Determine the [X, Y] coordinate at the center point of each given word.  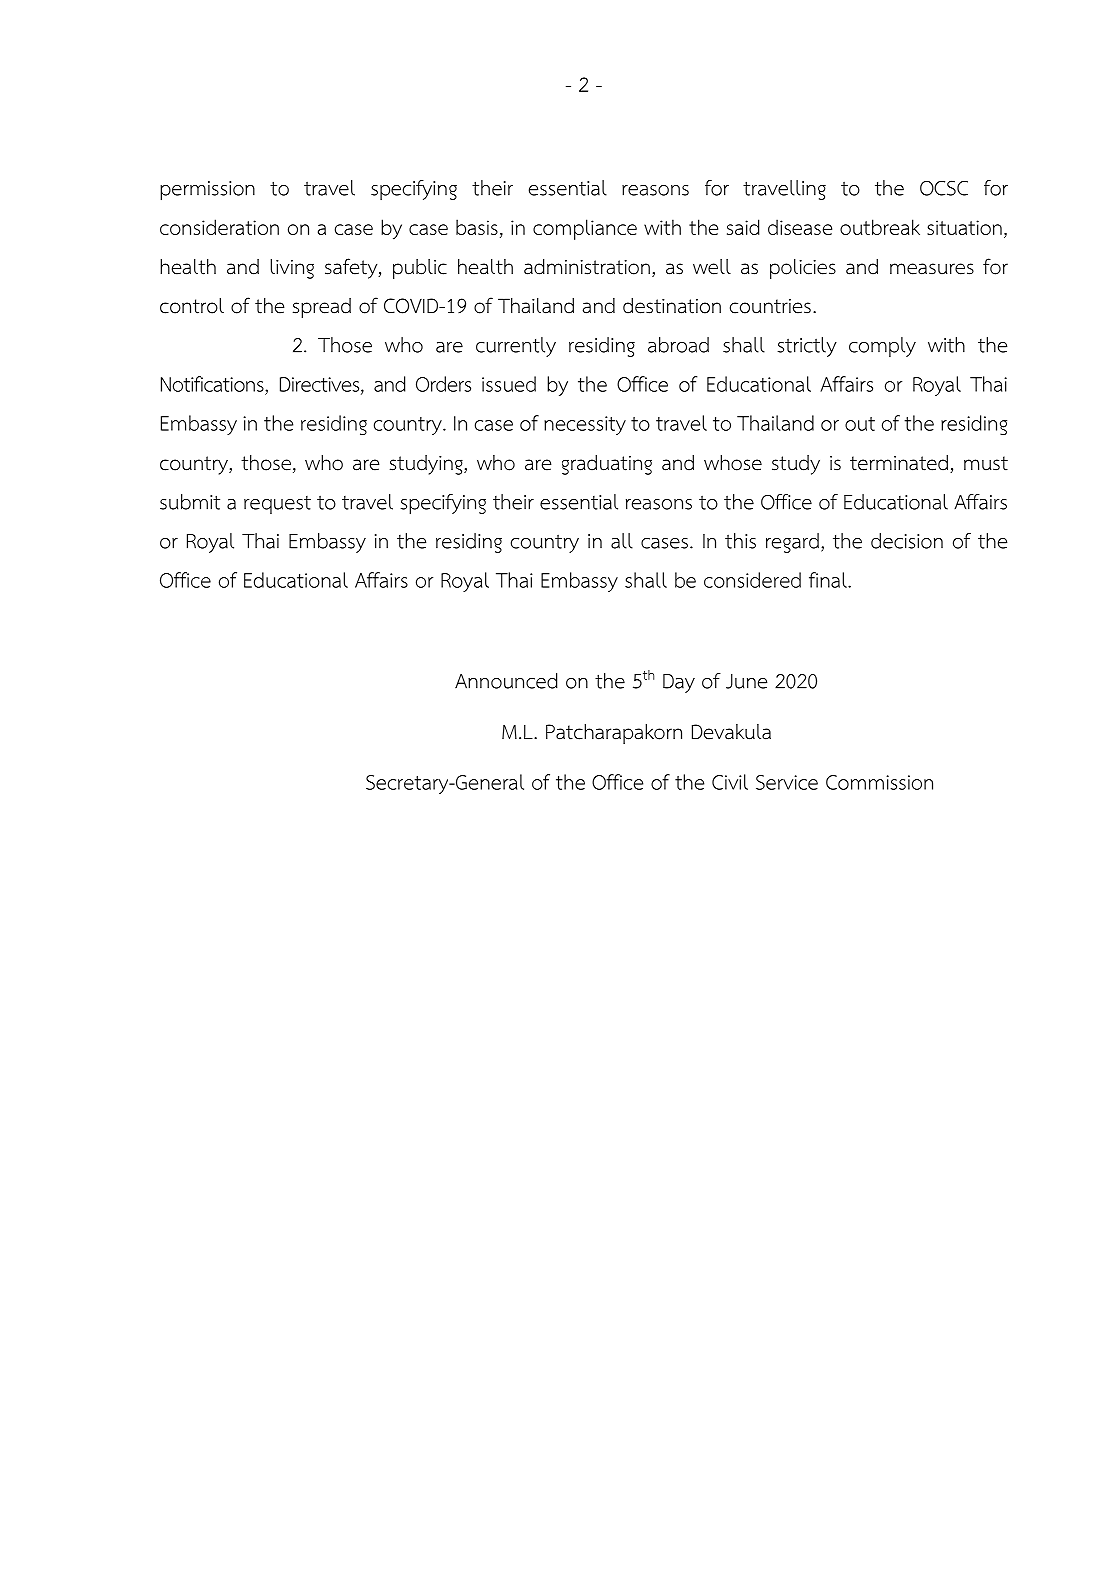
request [277, 505]
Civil [730, 782]
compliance [585, 229]
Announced [506, 681]
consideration [219, 227]
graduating [607, 465]
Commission [879, 782]
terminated [900, 464]
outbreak [880, 227]
